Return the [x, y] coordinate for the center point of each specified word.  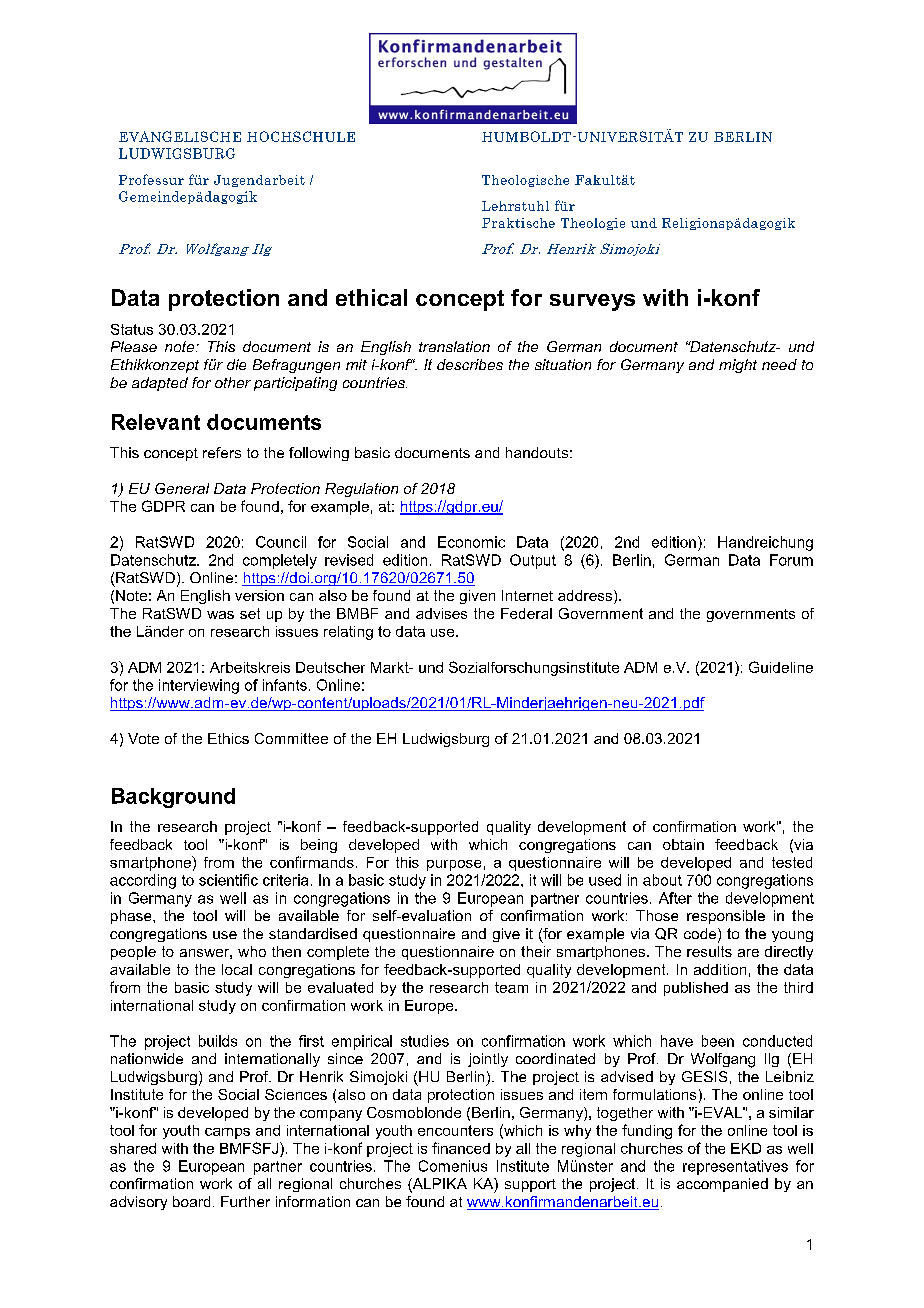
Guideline [781, 667]
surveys [592, 302]
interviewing [199, 686]
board [191, 1201]
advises [441, 613]
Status [132, 329]
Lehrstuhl [515, 206]
